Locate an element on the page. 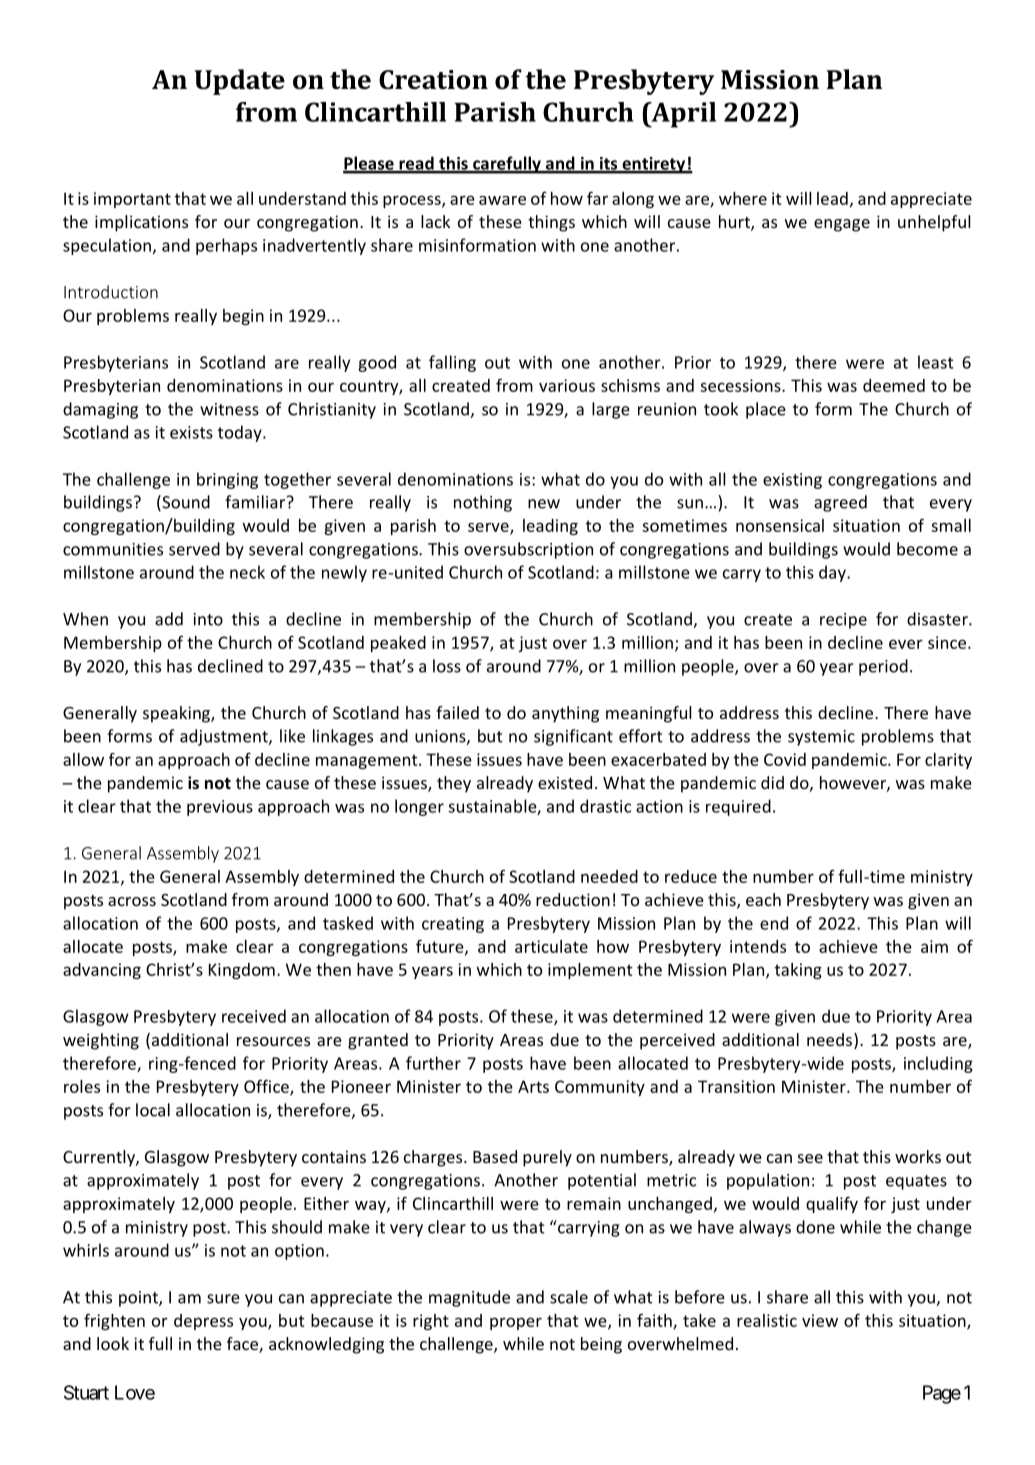 The width and height of the page is (1035, 1465). depress is located at coordinates (203, 1322).
